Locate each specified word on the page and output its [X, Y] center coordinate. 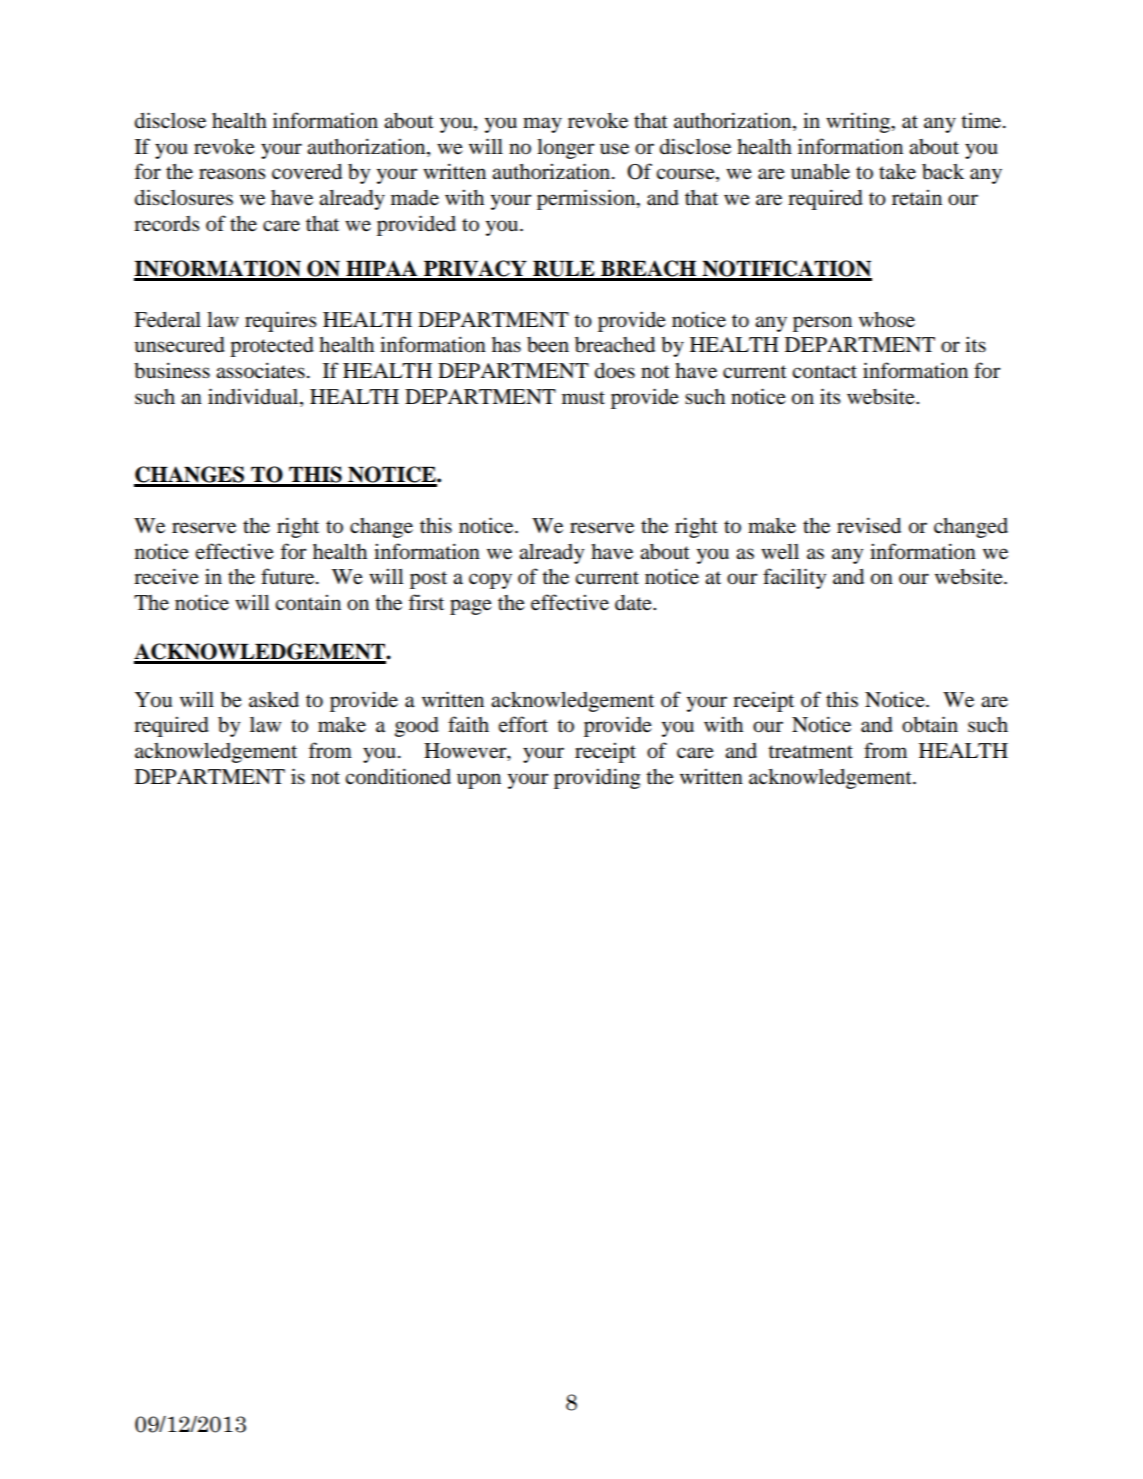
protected [272, 347]
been [548, 345]
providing [597, 778]
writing [859, 122]
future [289, 576]
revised [869, 525]
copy [490, 581]
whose [887, 320]
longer [566, 149]
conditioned [398, 776]
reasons [232, 174]
